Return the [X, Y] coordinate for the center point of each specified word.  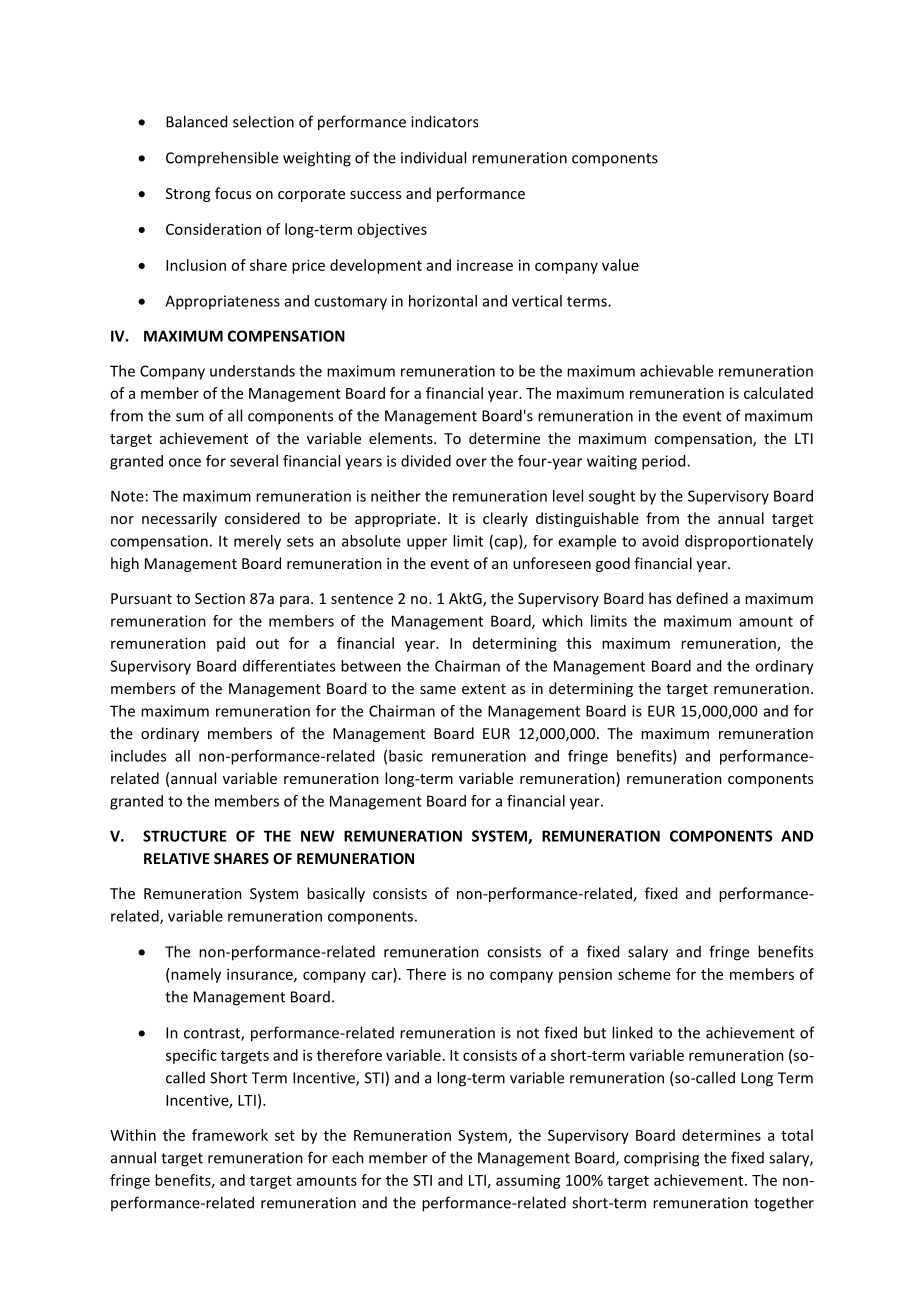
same [438, 690]
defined [702, 598]
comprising [661, 1159]
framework [230, 1135]
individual [433, 157]
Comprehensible [222, 158]
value [620, 265]
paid [231, 644]
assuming [528, 1182]
